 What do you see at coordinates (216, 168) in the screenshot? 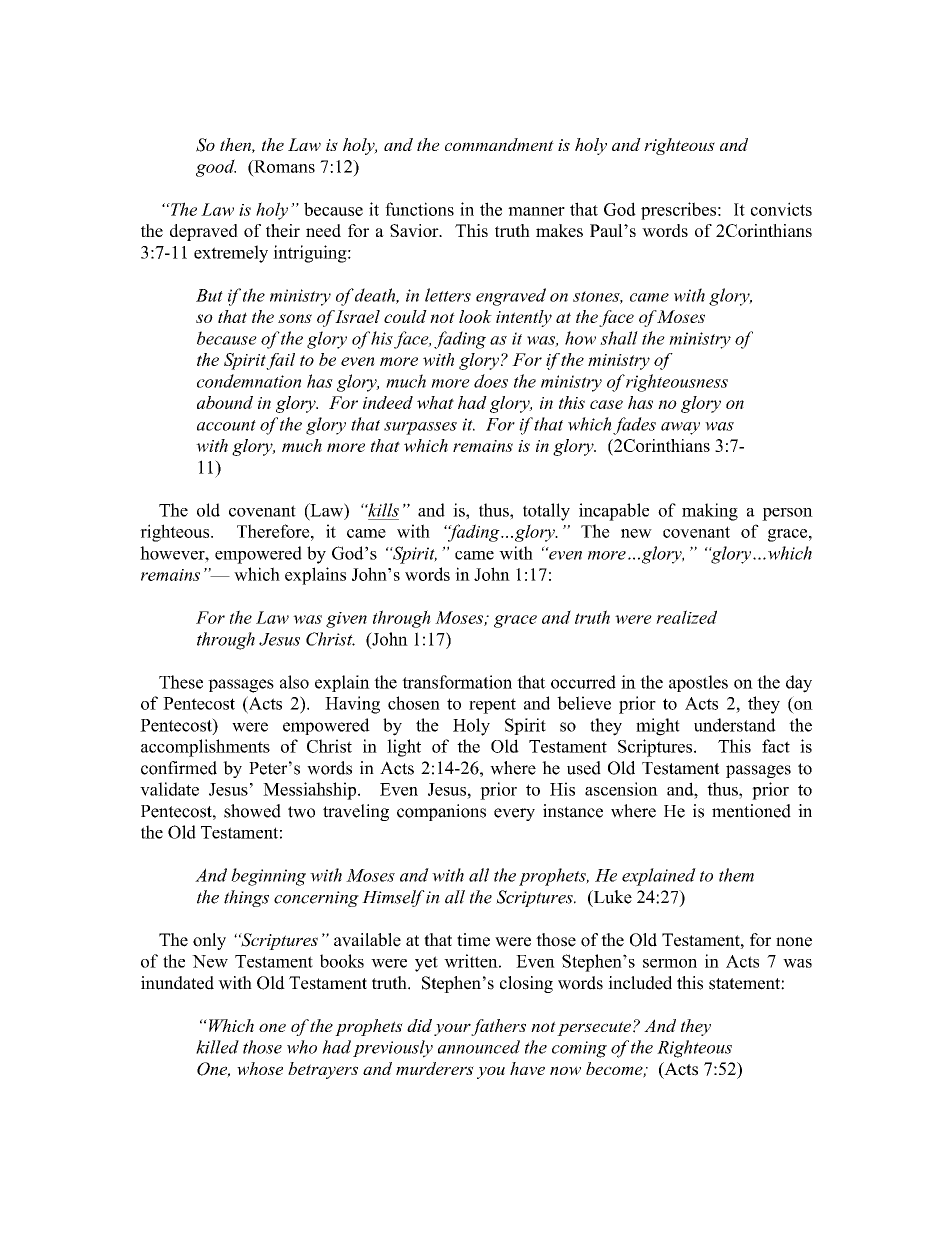
I see `good` at bounding box center [216, 168].
